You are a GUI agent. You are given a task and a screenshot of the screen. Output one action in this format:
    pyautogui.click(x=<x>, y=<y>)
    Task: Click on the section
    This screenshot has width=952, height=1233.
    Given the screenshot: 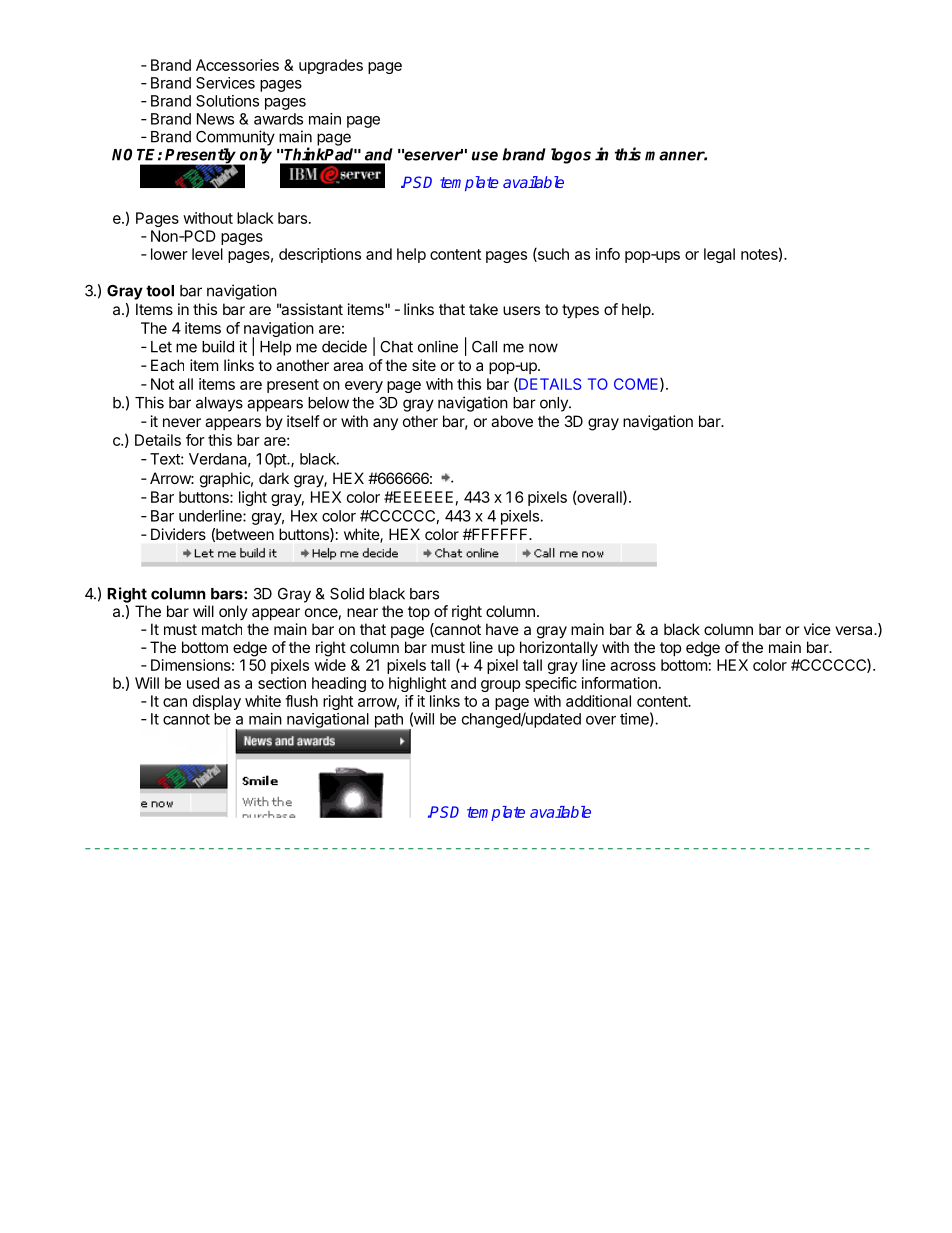 What is the action you would take?
    pyautogui.click(x=282, y=683)
